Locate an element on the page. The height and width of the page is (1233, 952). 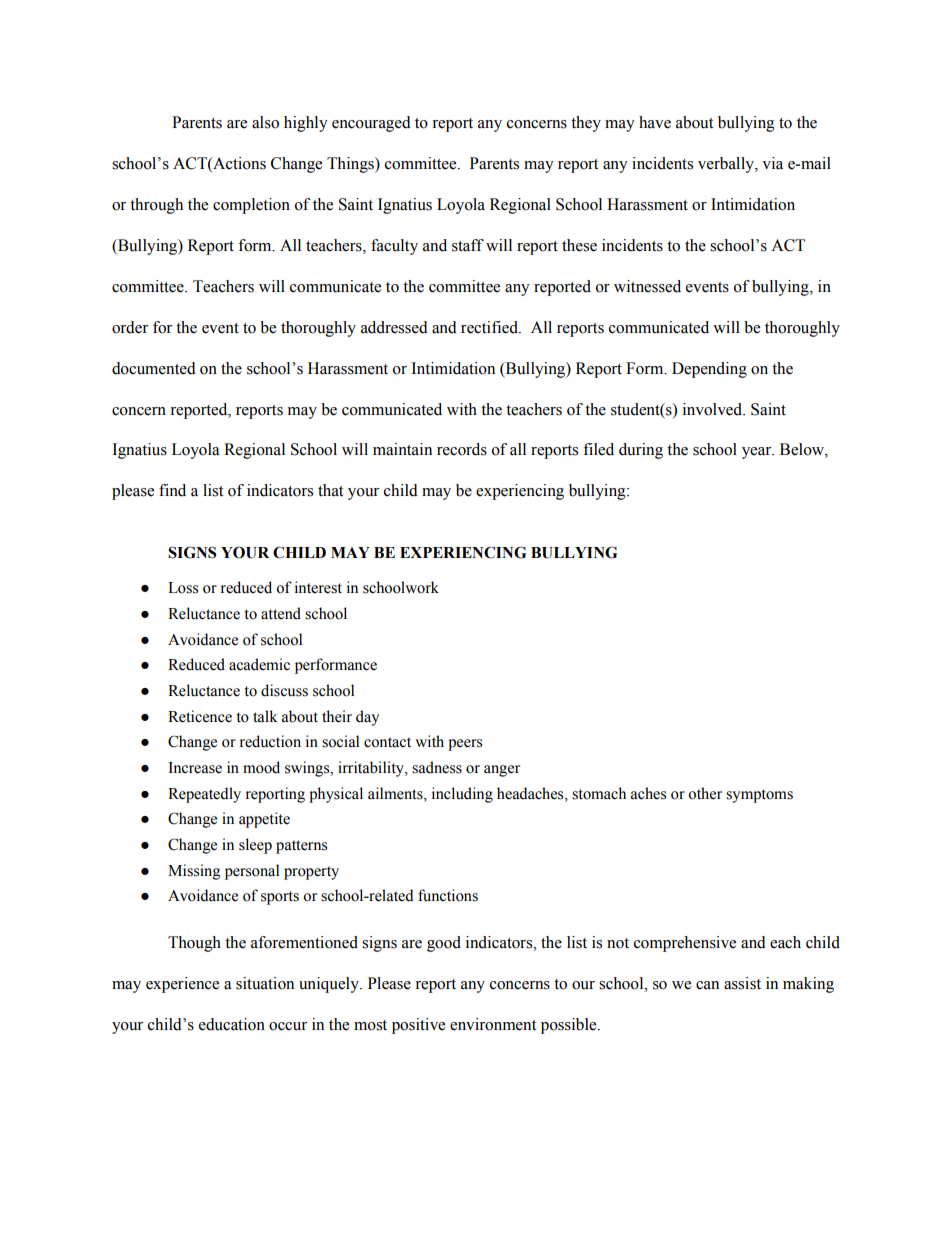
other is located at coordinates (705, 793).
